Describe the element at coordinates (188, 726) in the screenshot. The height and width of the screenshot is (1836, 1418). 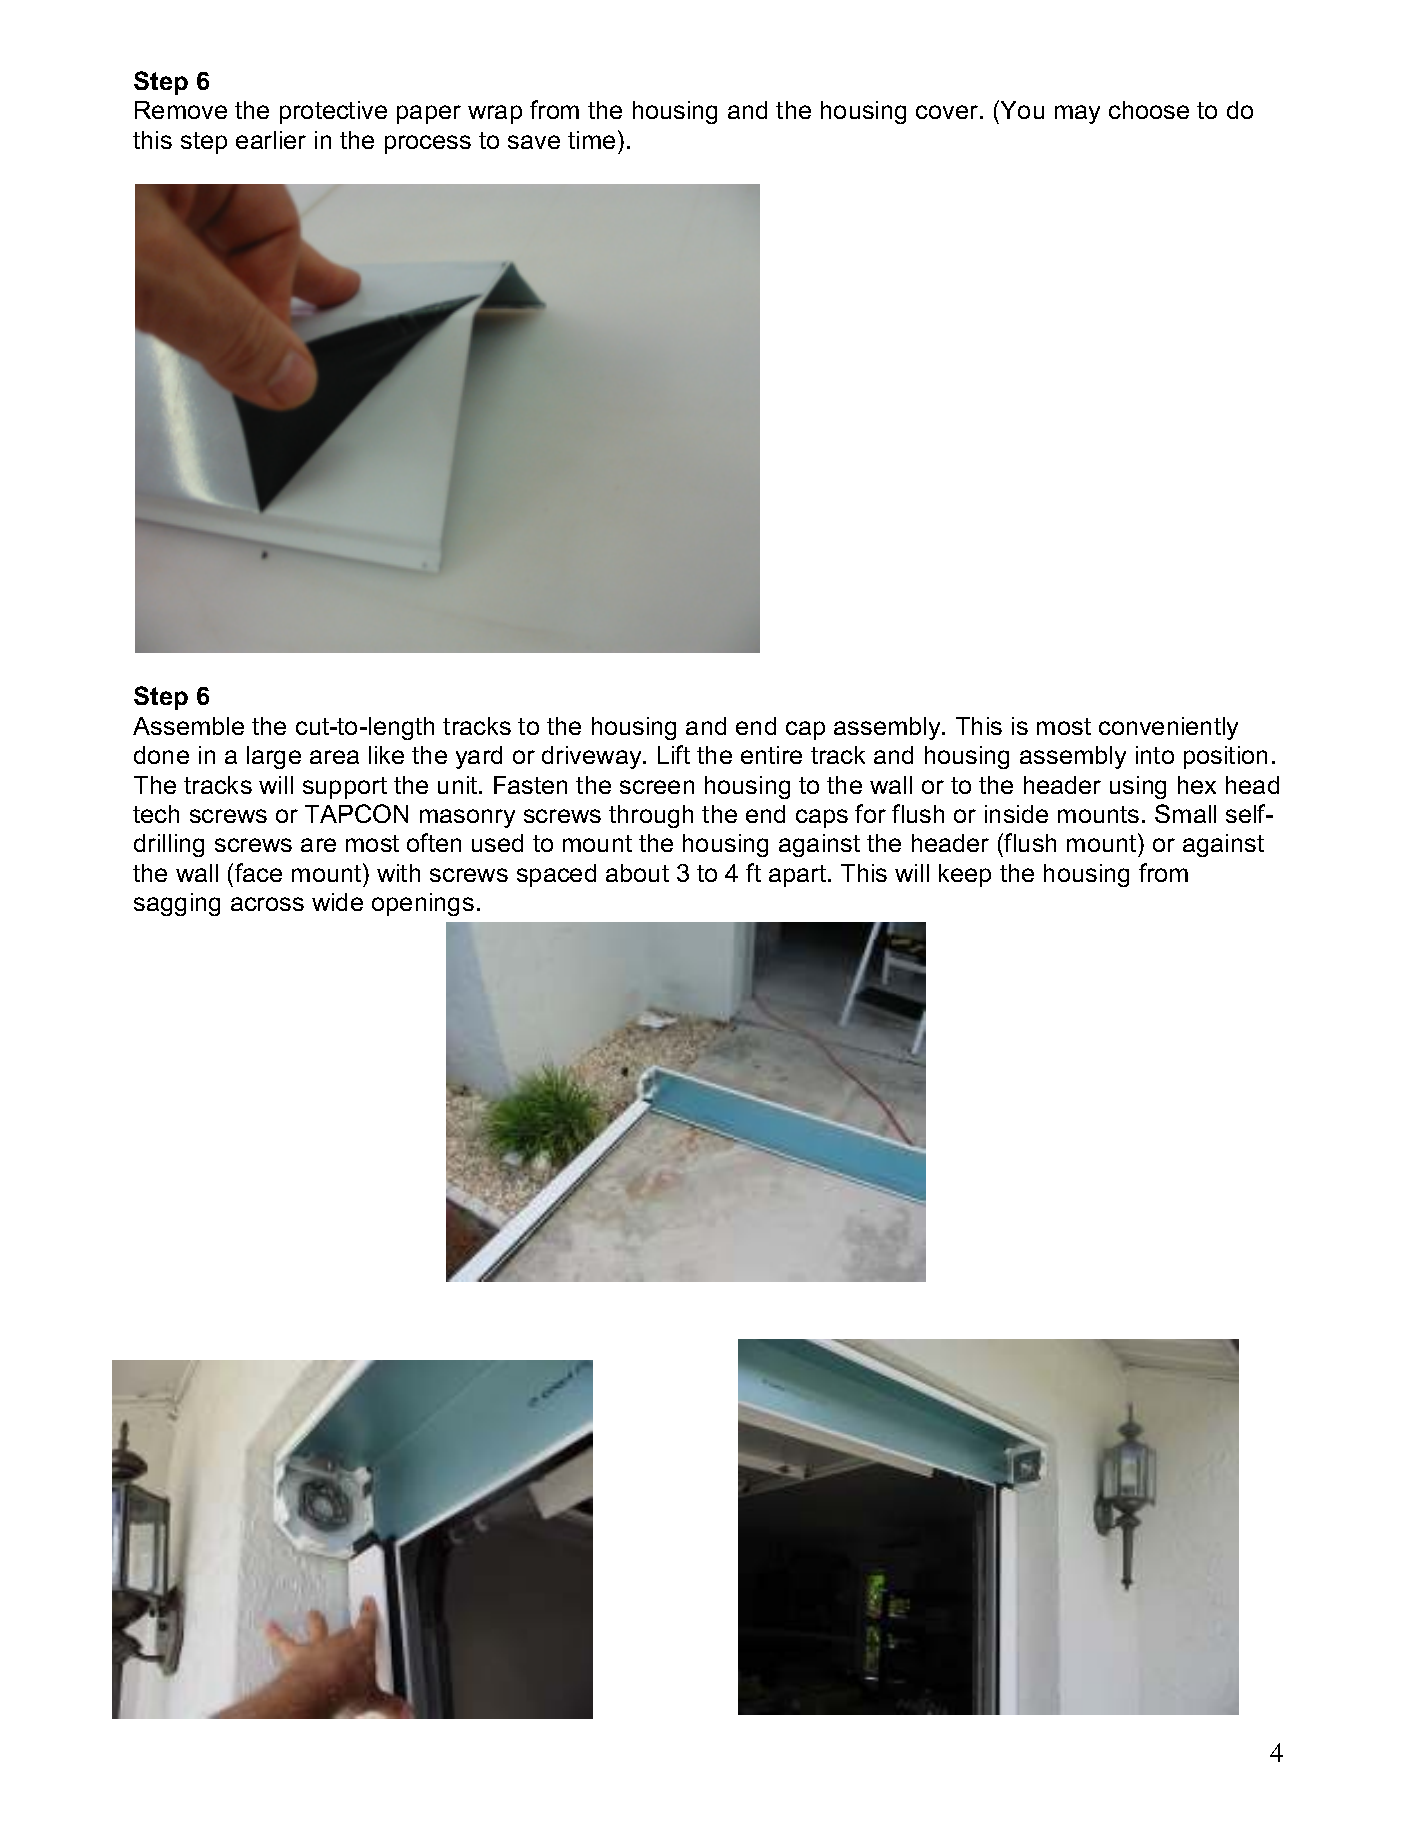
I see `Assemble` at that location.
